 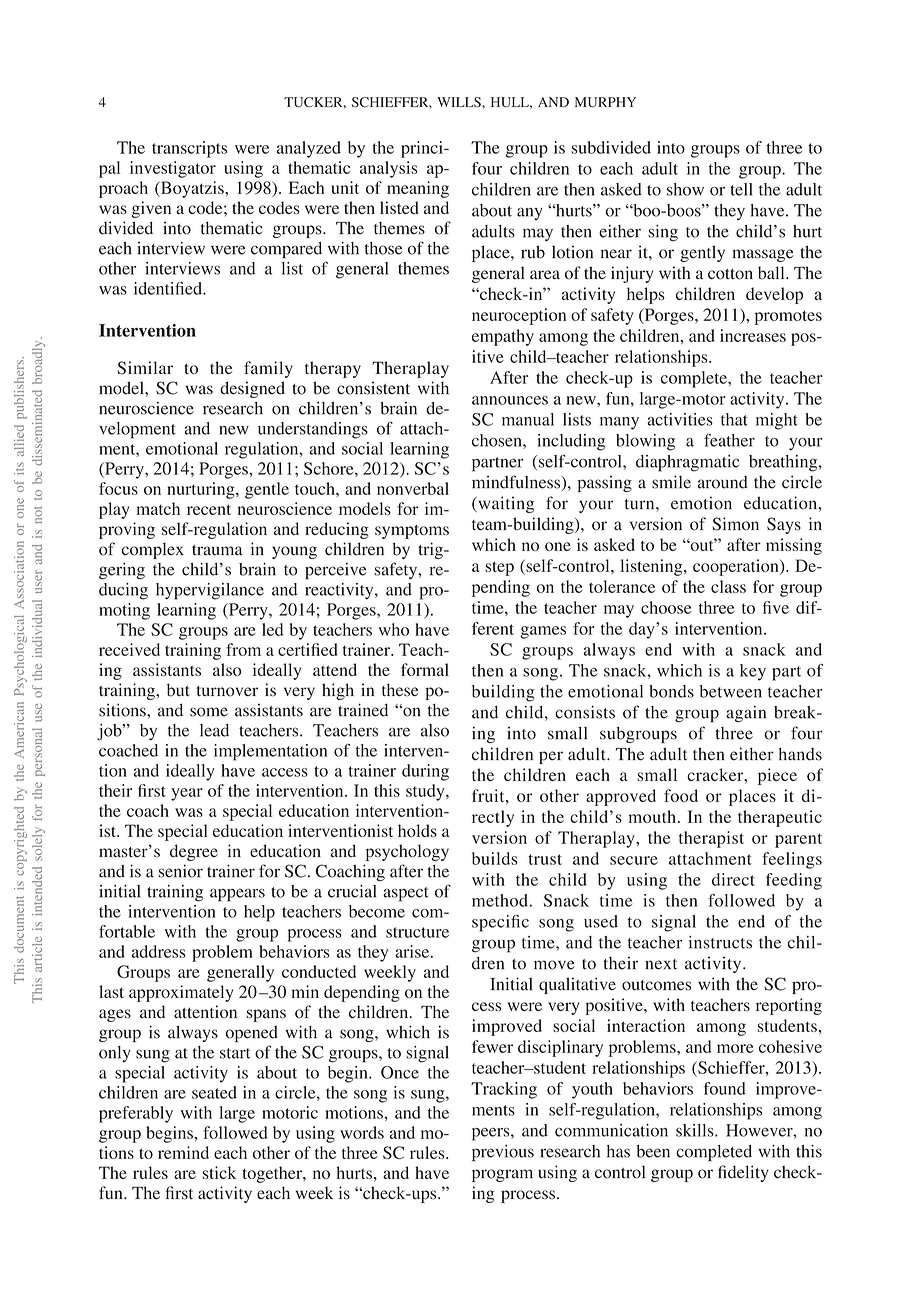 What do you see at coordinates (696, 1130) in the page?
I see `skills` at bounding box center [696, 1130].
